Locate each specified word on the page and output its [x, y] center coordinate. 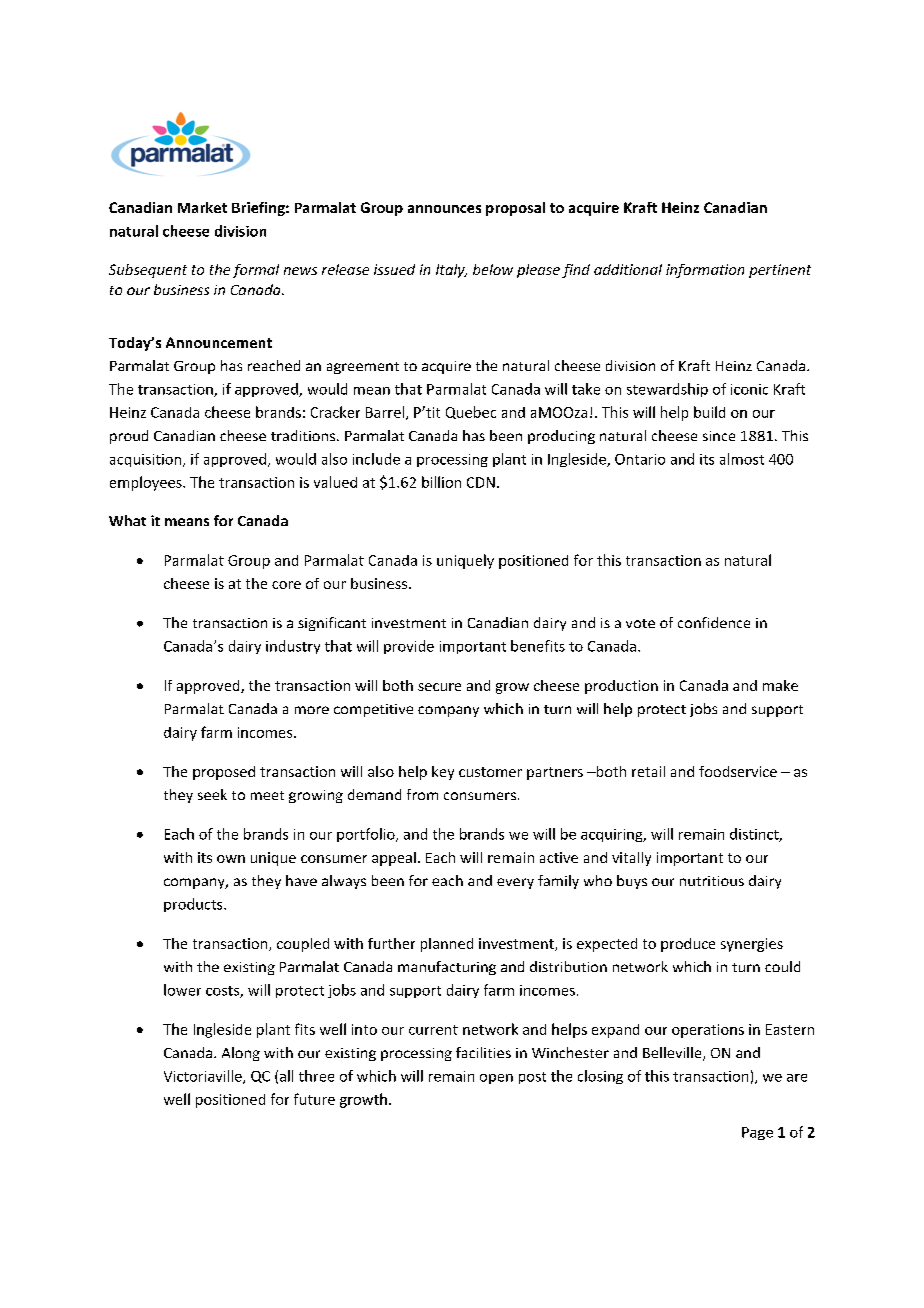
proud [129, 437]
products [194, 905]
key [443, 773]
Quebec [471, 412]
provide [409, 647]
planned [447, 945]
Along [241, 1054]
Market [202, 207]
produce [688, 945]
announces [444, 209]
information [705, 271]
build [709, 412]
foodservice [738, 771]
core [286, 585]
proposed [224, 773]
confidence [714, 622]
